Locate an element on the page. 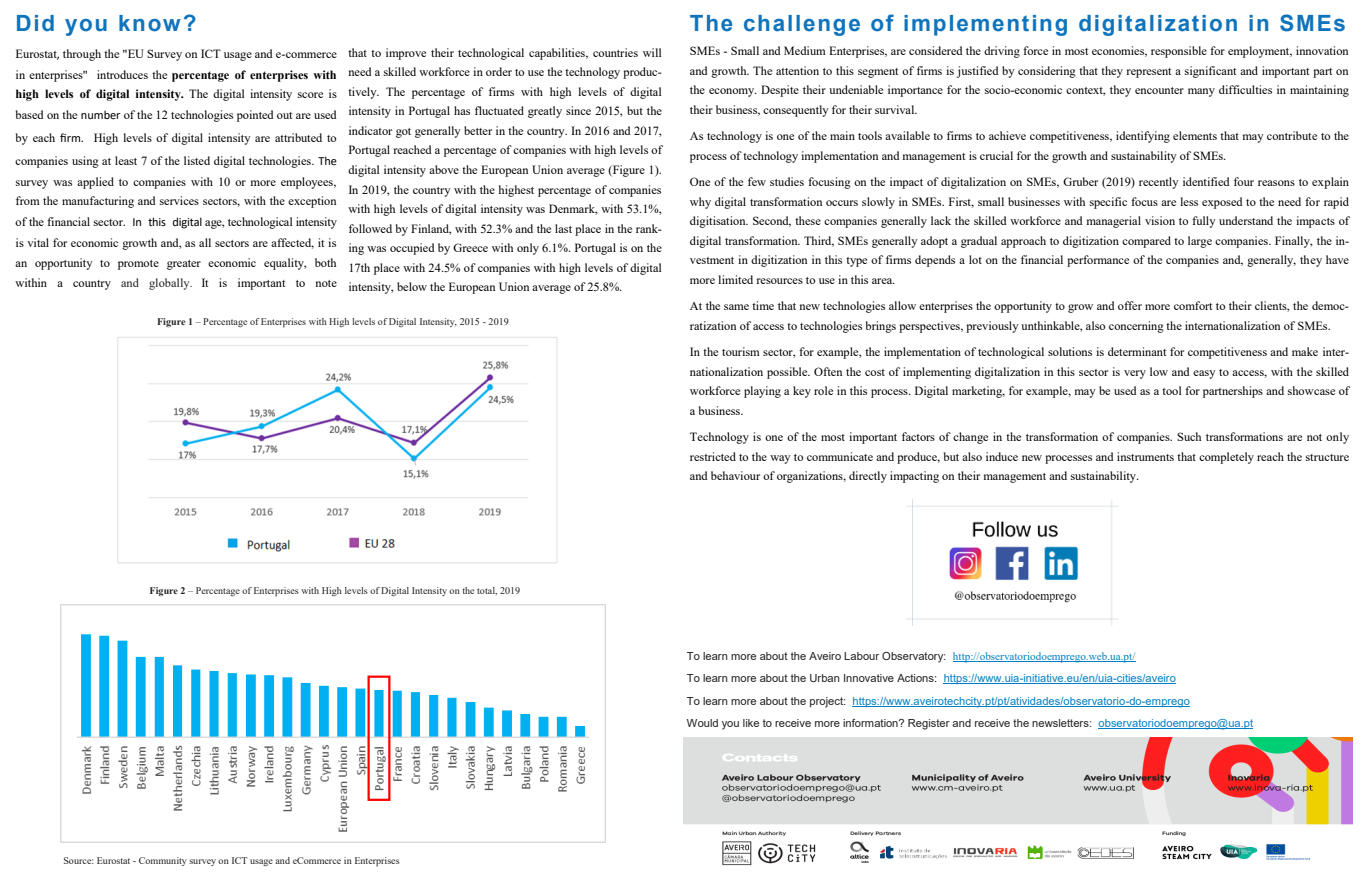 The image size is (1372, 887). Such is located at coordinates (1189, 436).
